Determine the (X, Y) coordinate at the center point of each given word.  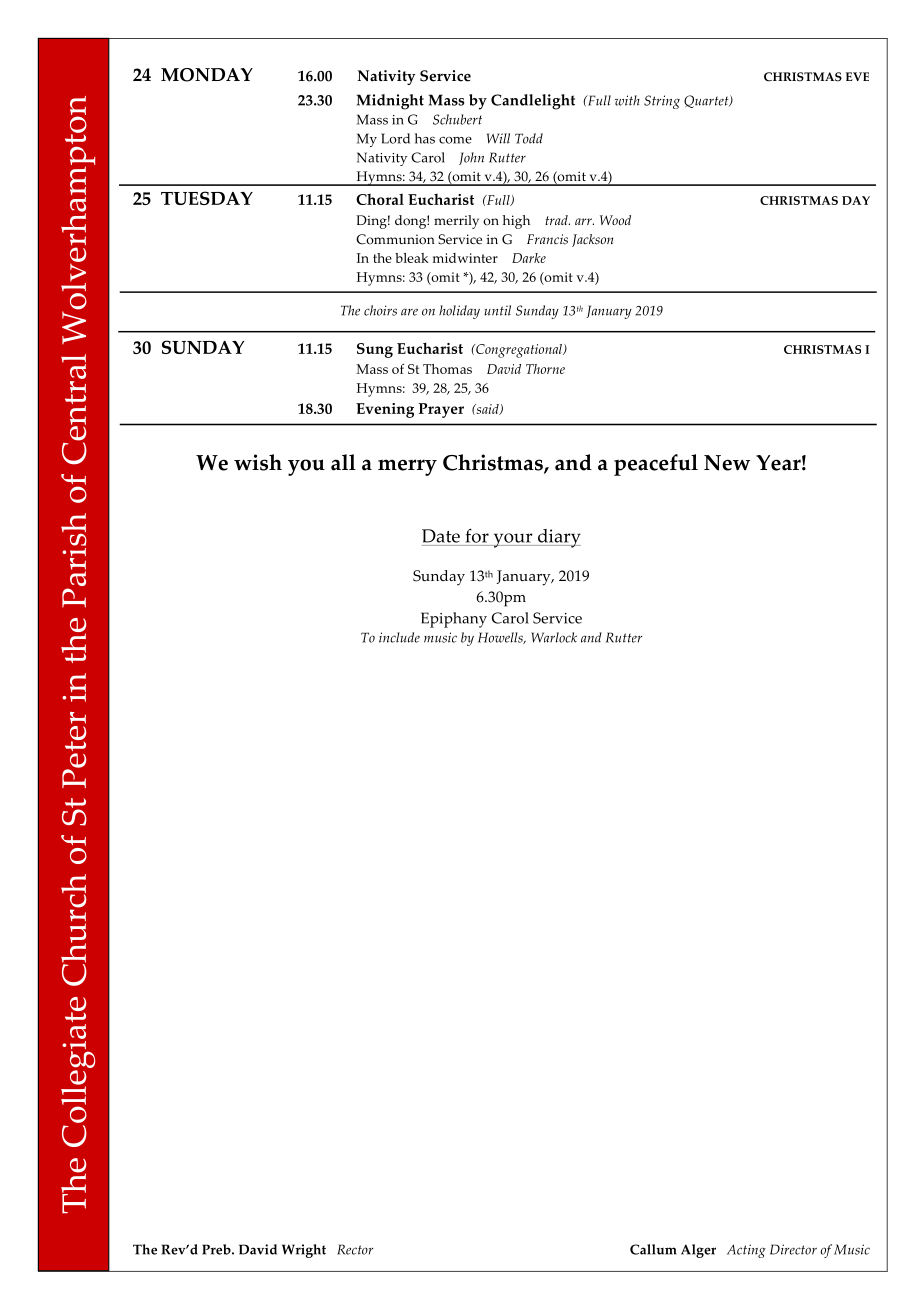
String (662, 102)
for (477, 536)
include (399, 637)
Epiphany (454, 620)
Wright (304, 1251)
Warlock (554, 637)
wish (258, 462)
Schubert (457, 119)
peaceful (656, 465)
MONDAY (207, 75)
